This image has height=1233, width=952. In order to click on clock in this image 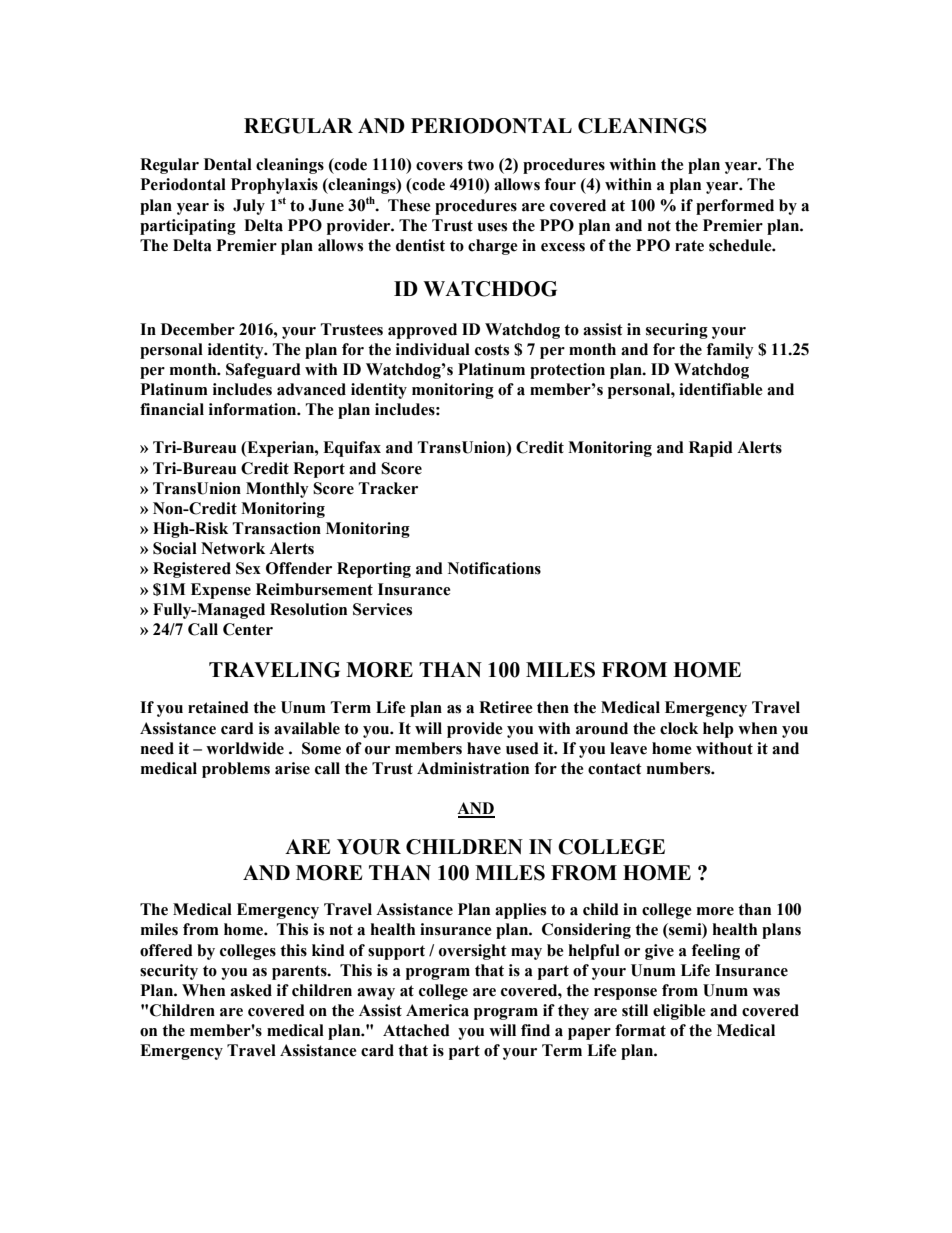, I will do `click(679, 728)`.
